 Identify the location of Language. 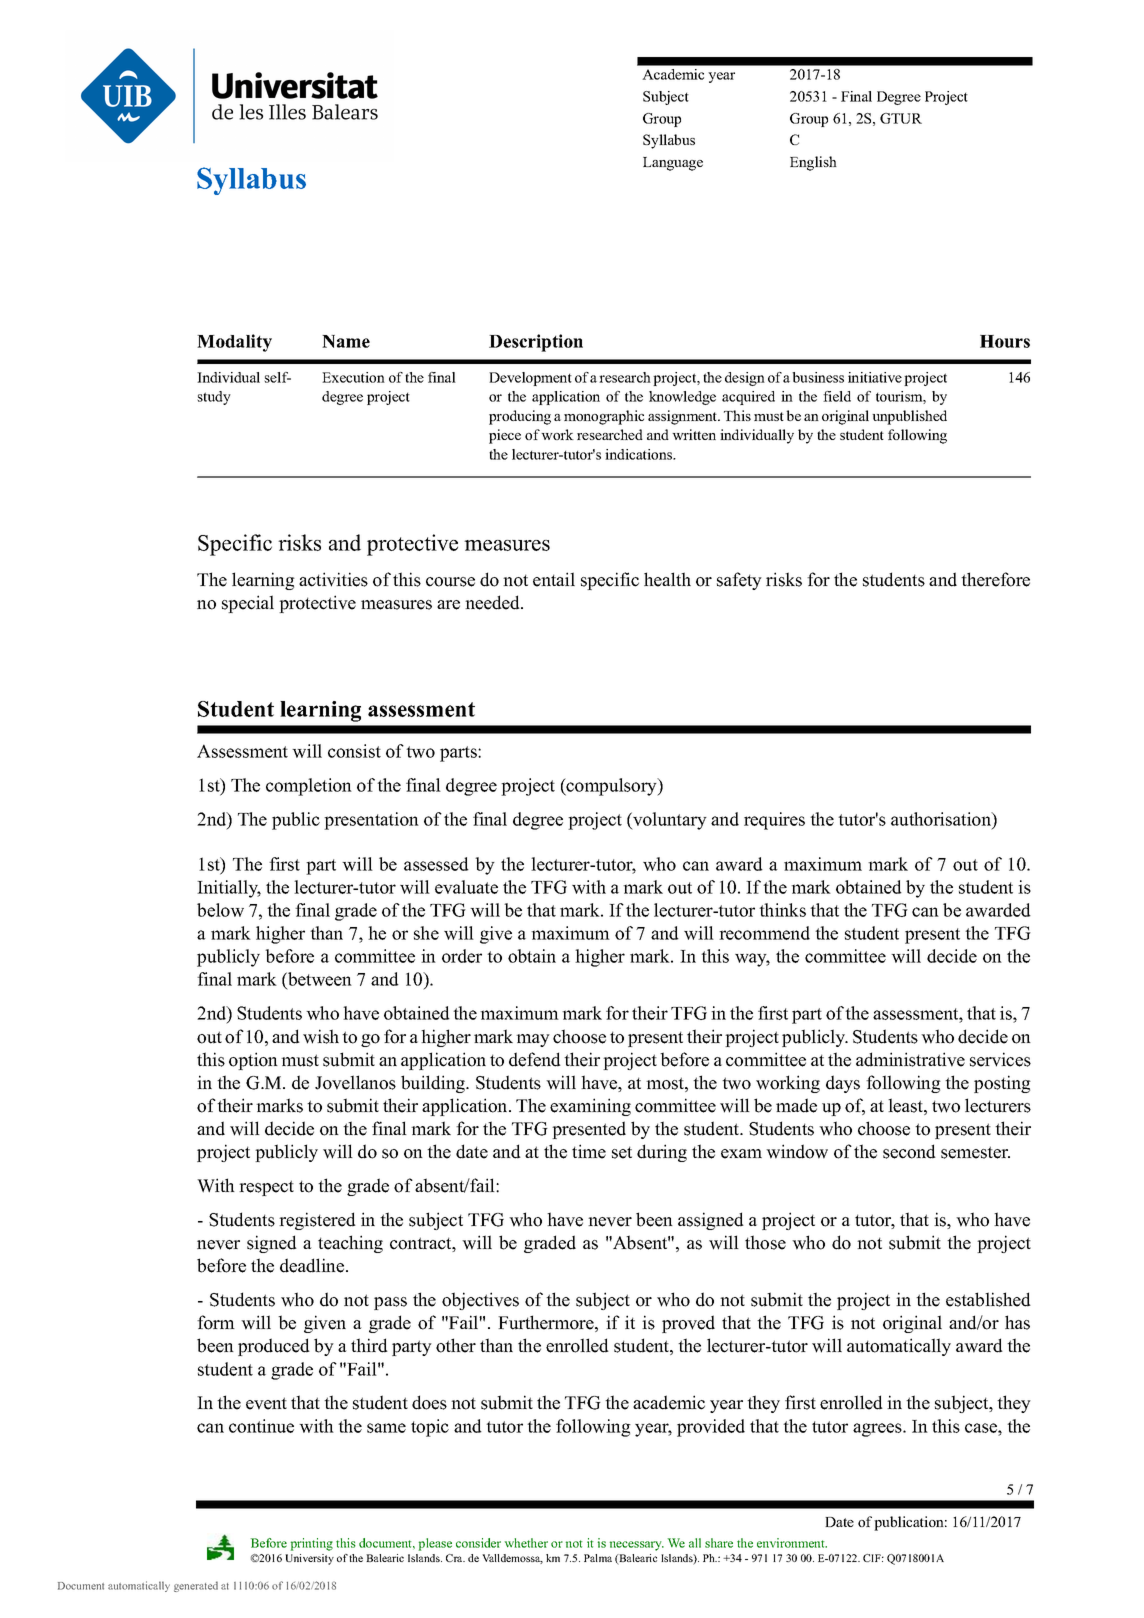
(673, 164).
